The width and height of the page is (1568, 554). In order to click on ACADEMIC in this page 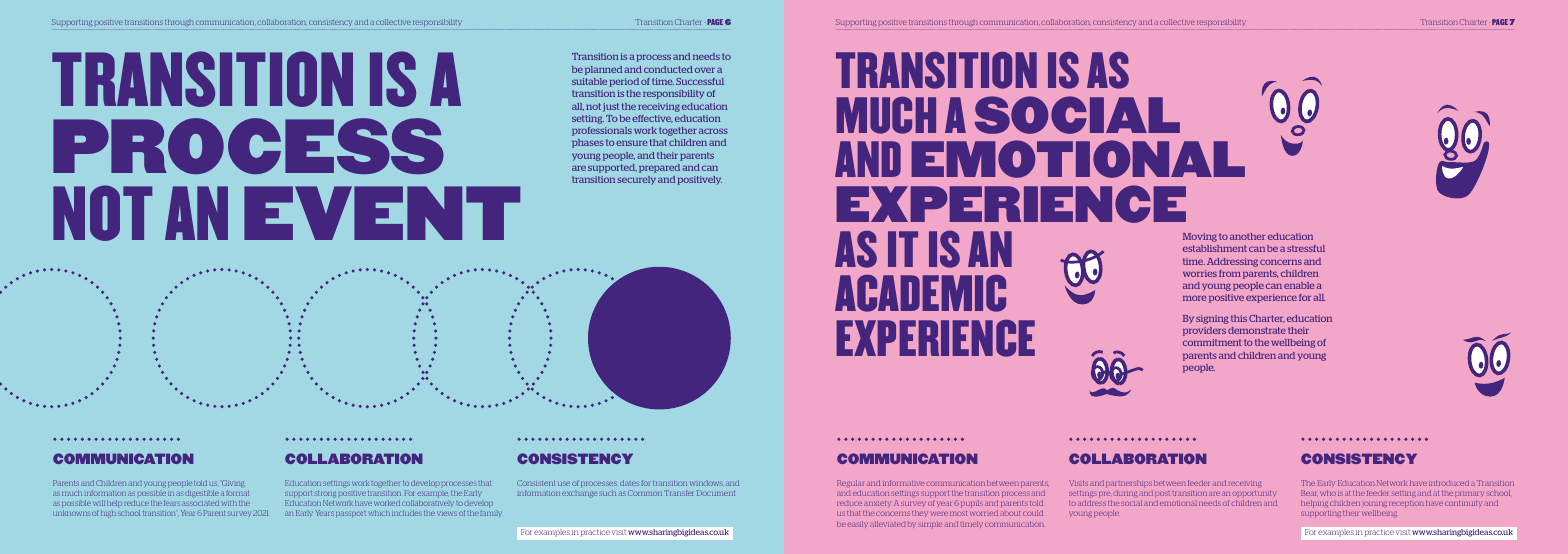, I will do `click(920, 293)`.
